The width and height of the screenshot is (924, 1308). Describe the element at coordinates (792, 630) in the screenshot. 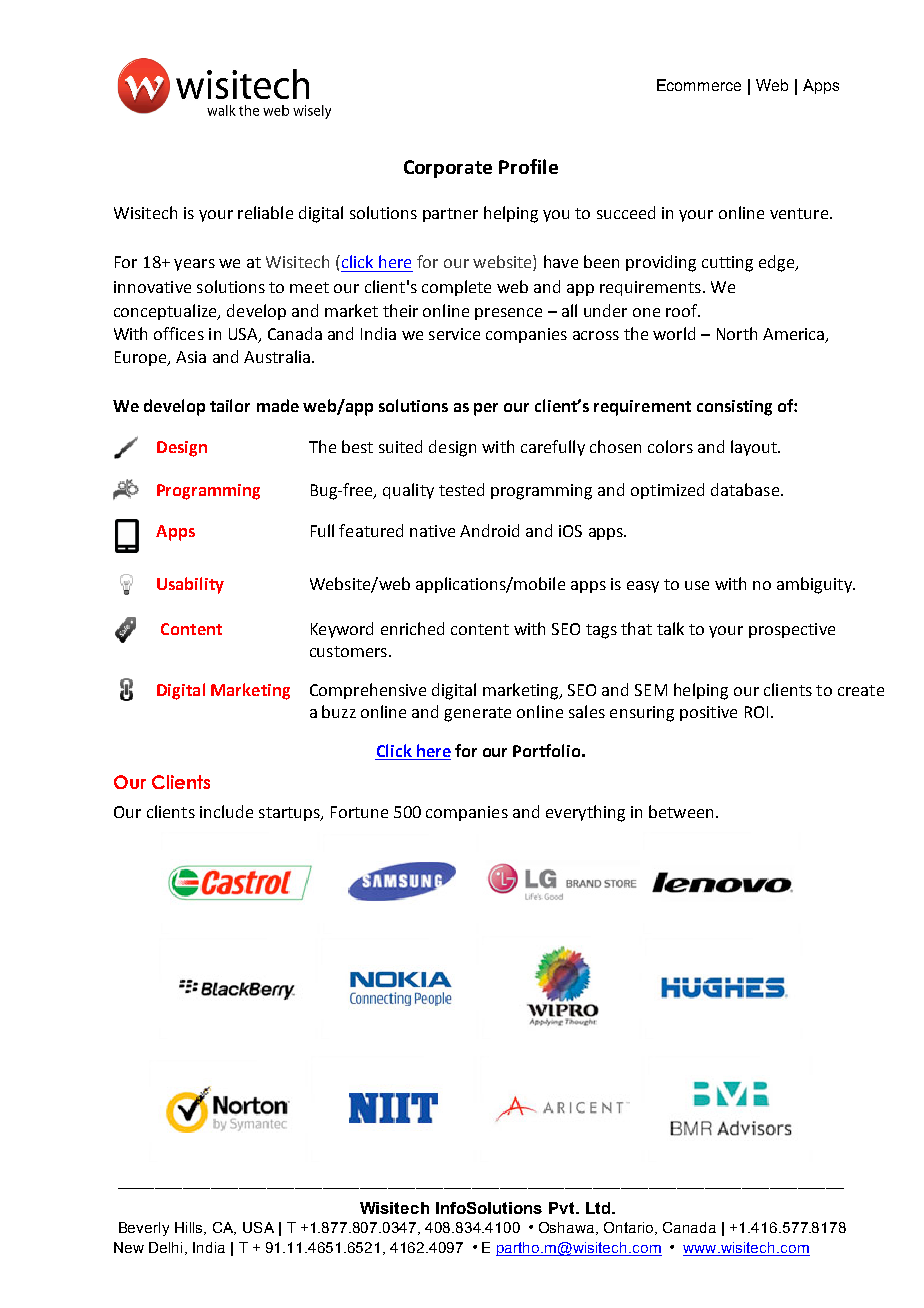

I see `prospective` at that location.
